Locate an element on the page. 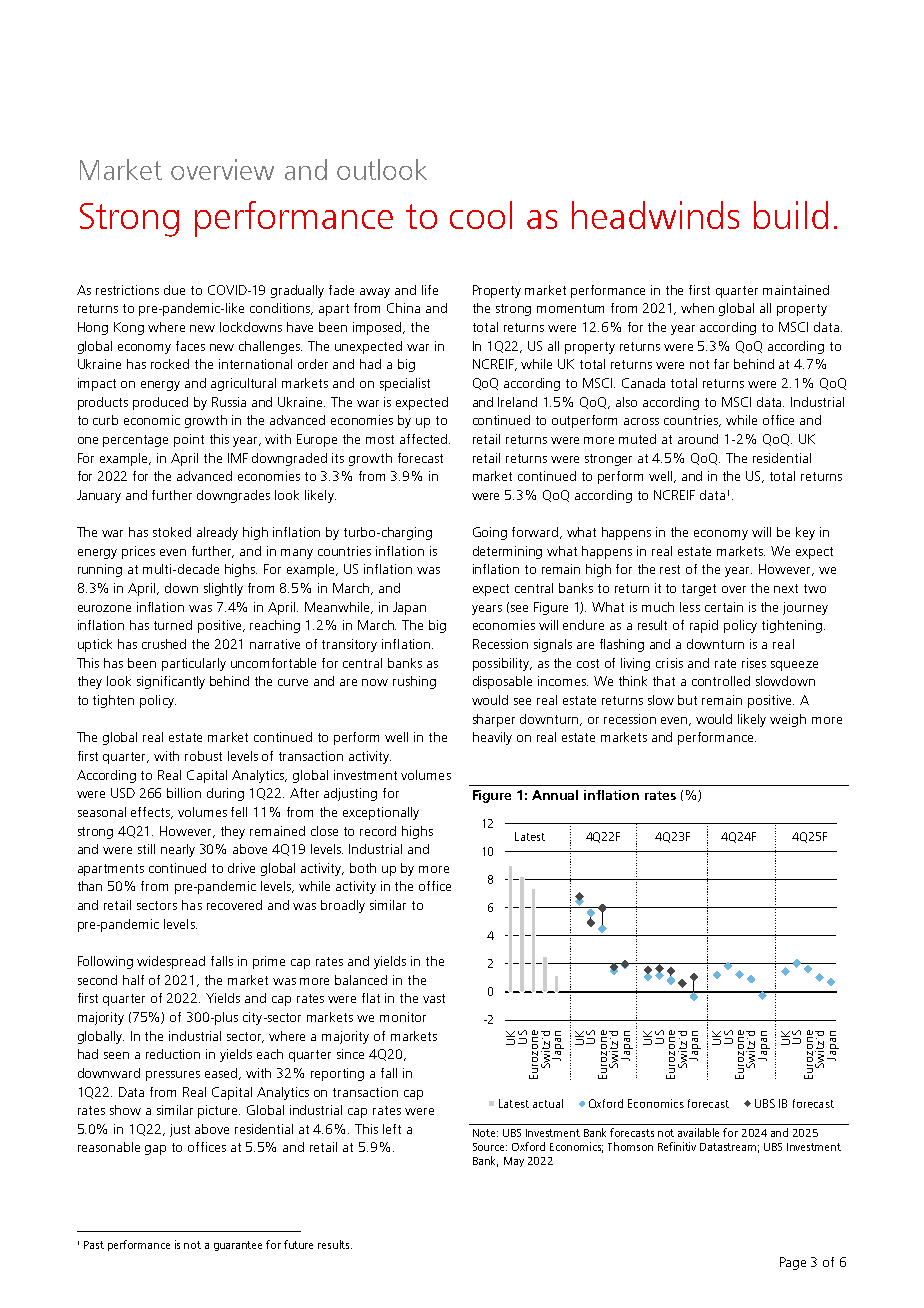  widespread is located at coordinates (171, 962).
